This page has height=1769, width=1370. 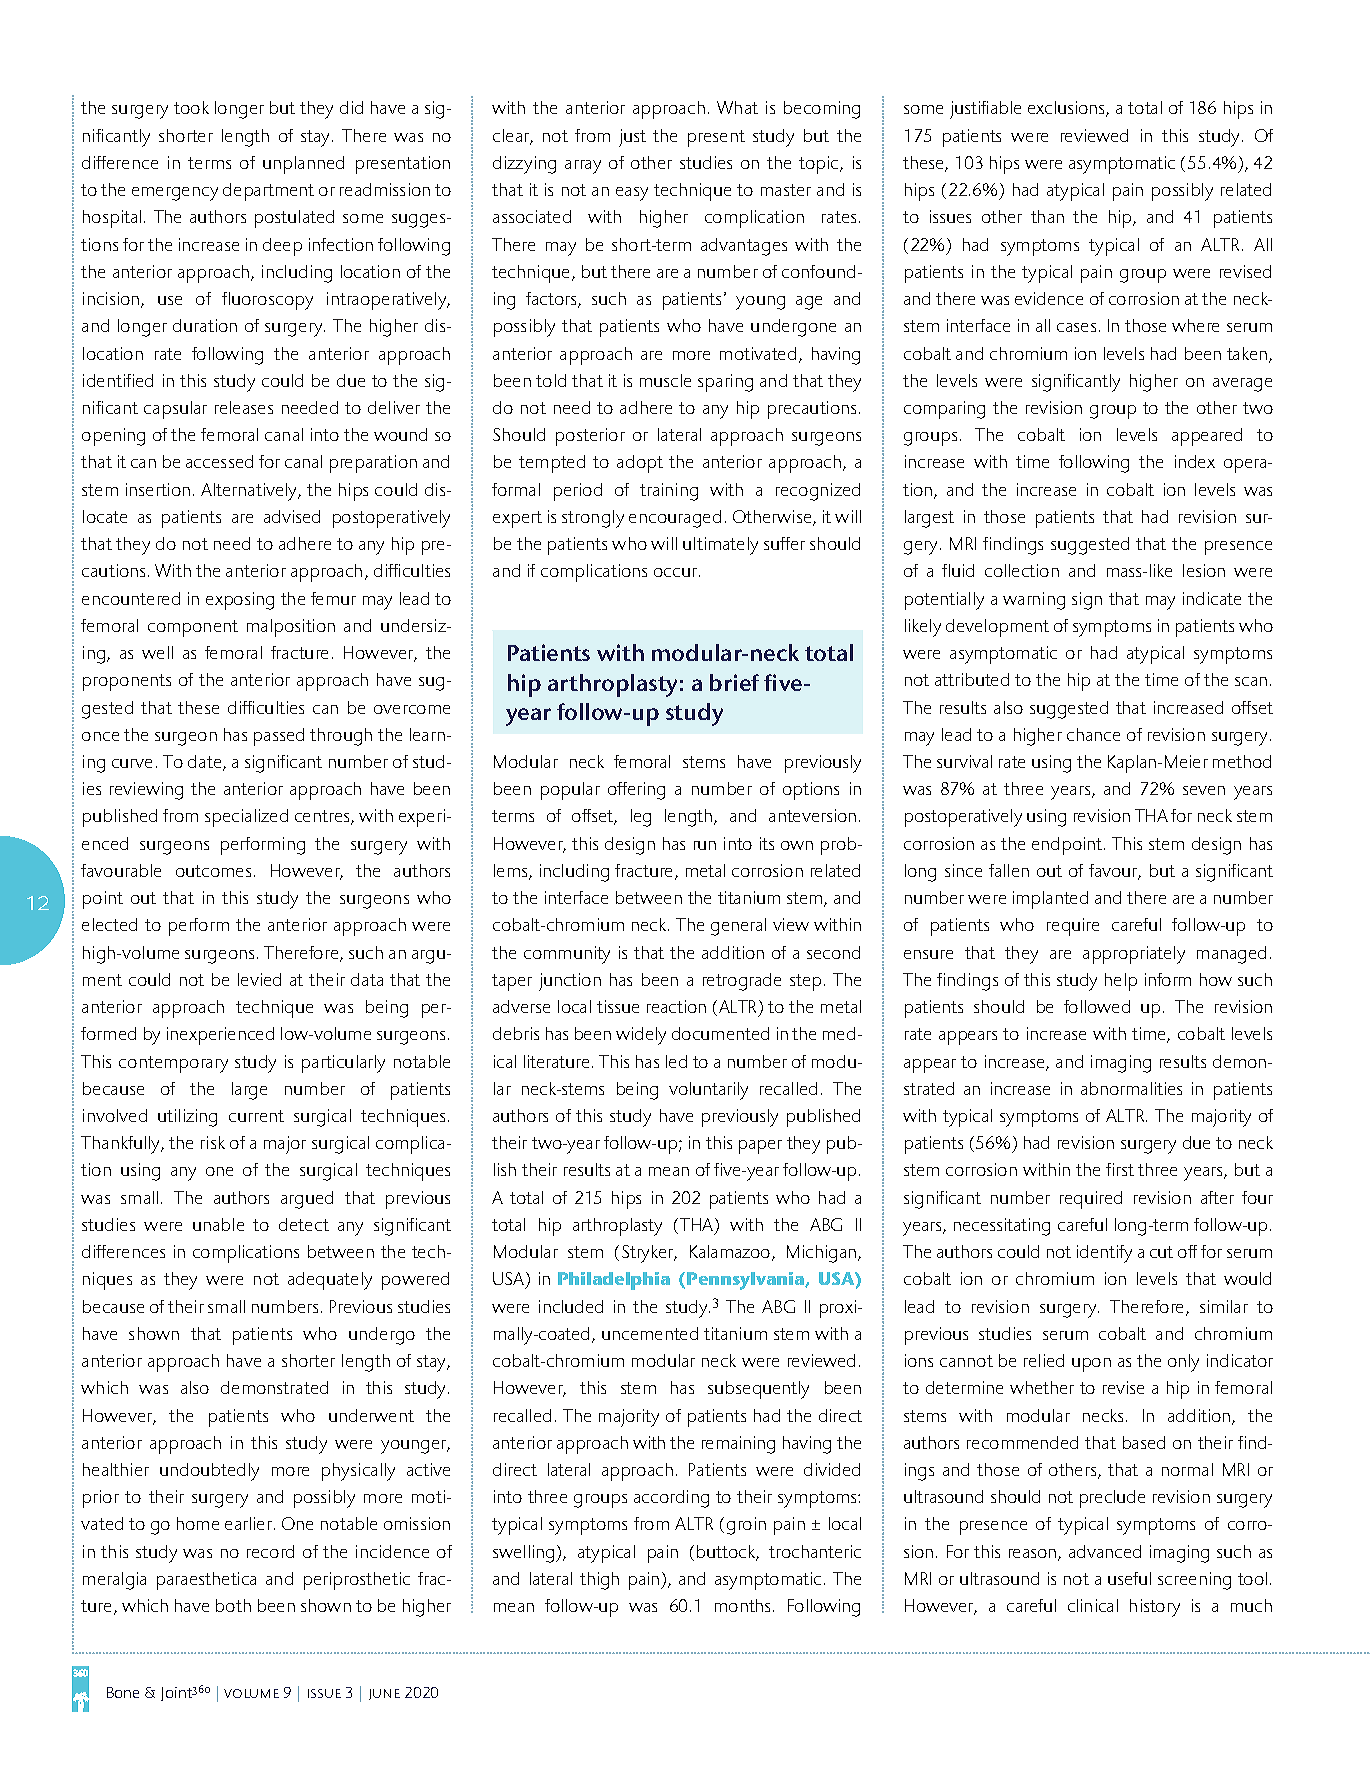 I want to click on encouraged, so click(x=675, y=519).
